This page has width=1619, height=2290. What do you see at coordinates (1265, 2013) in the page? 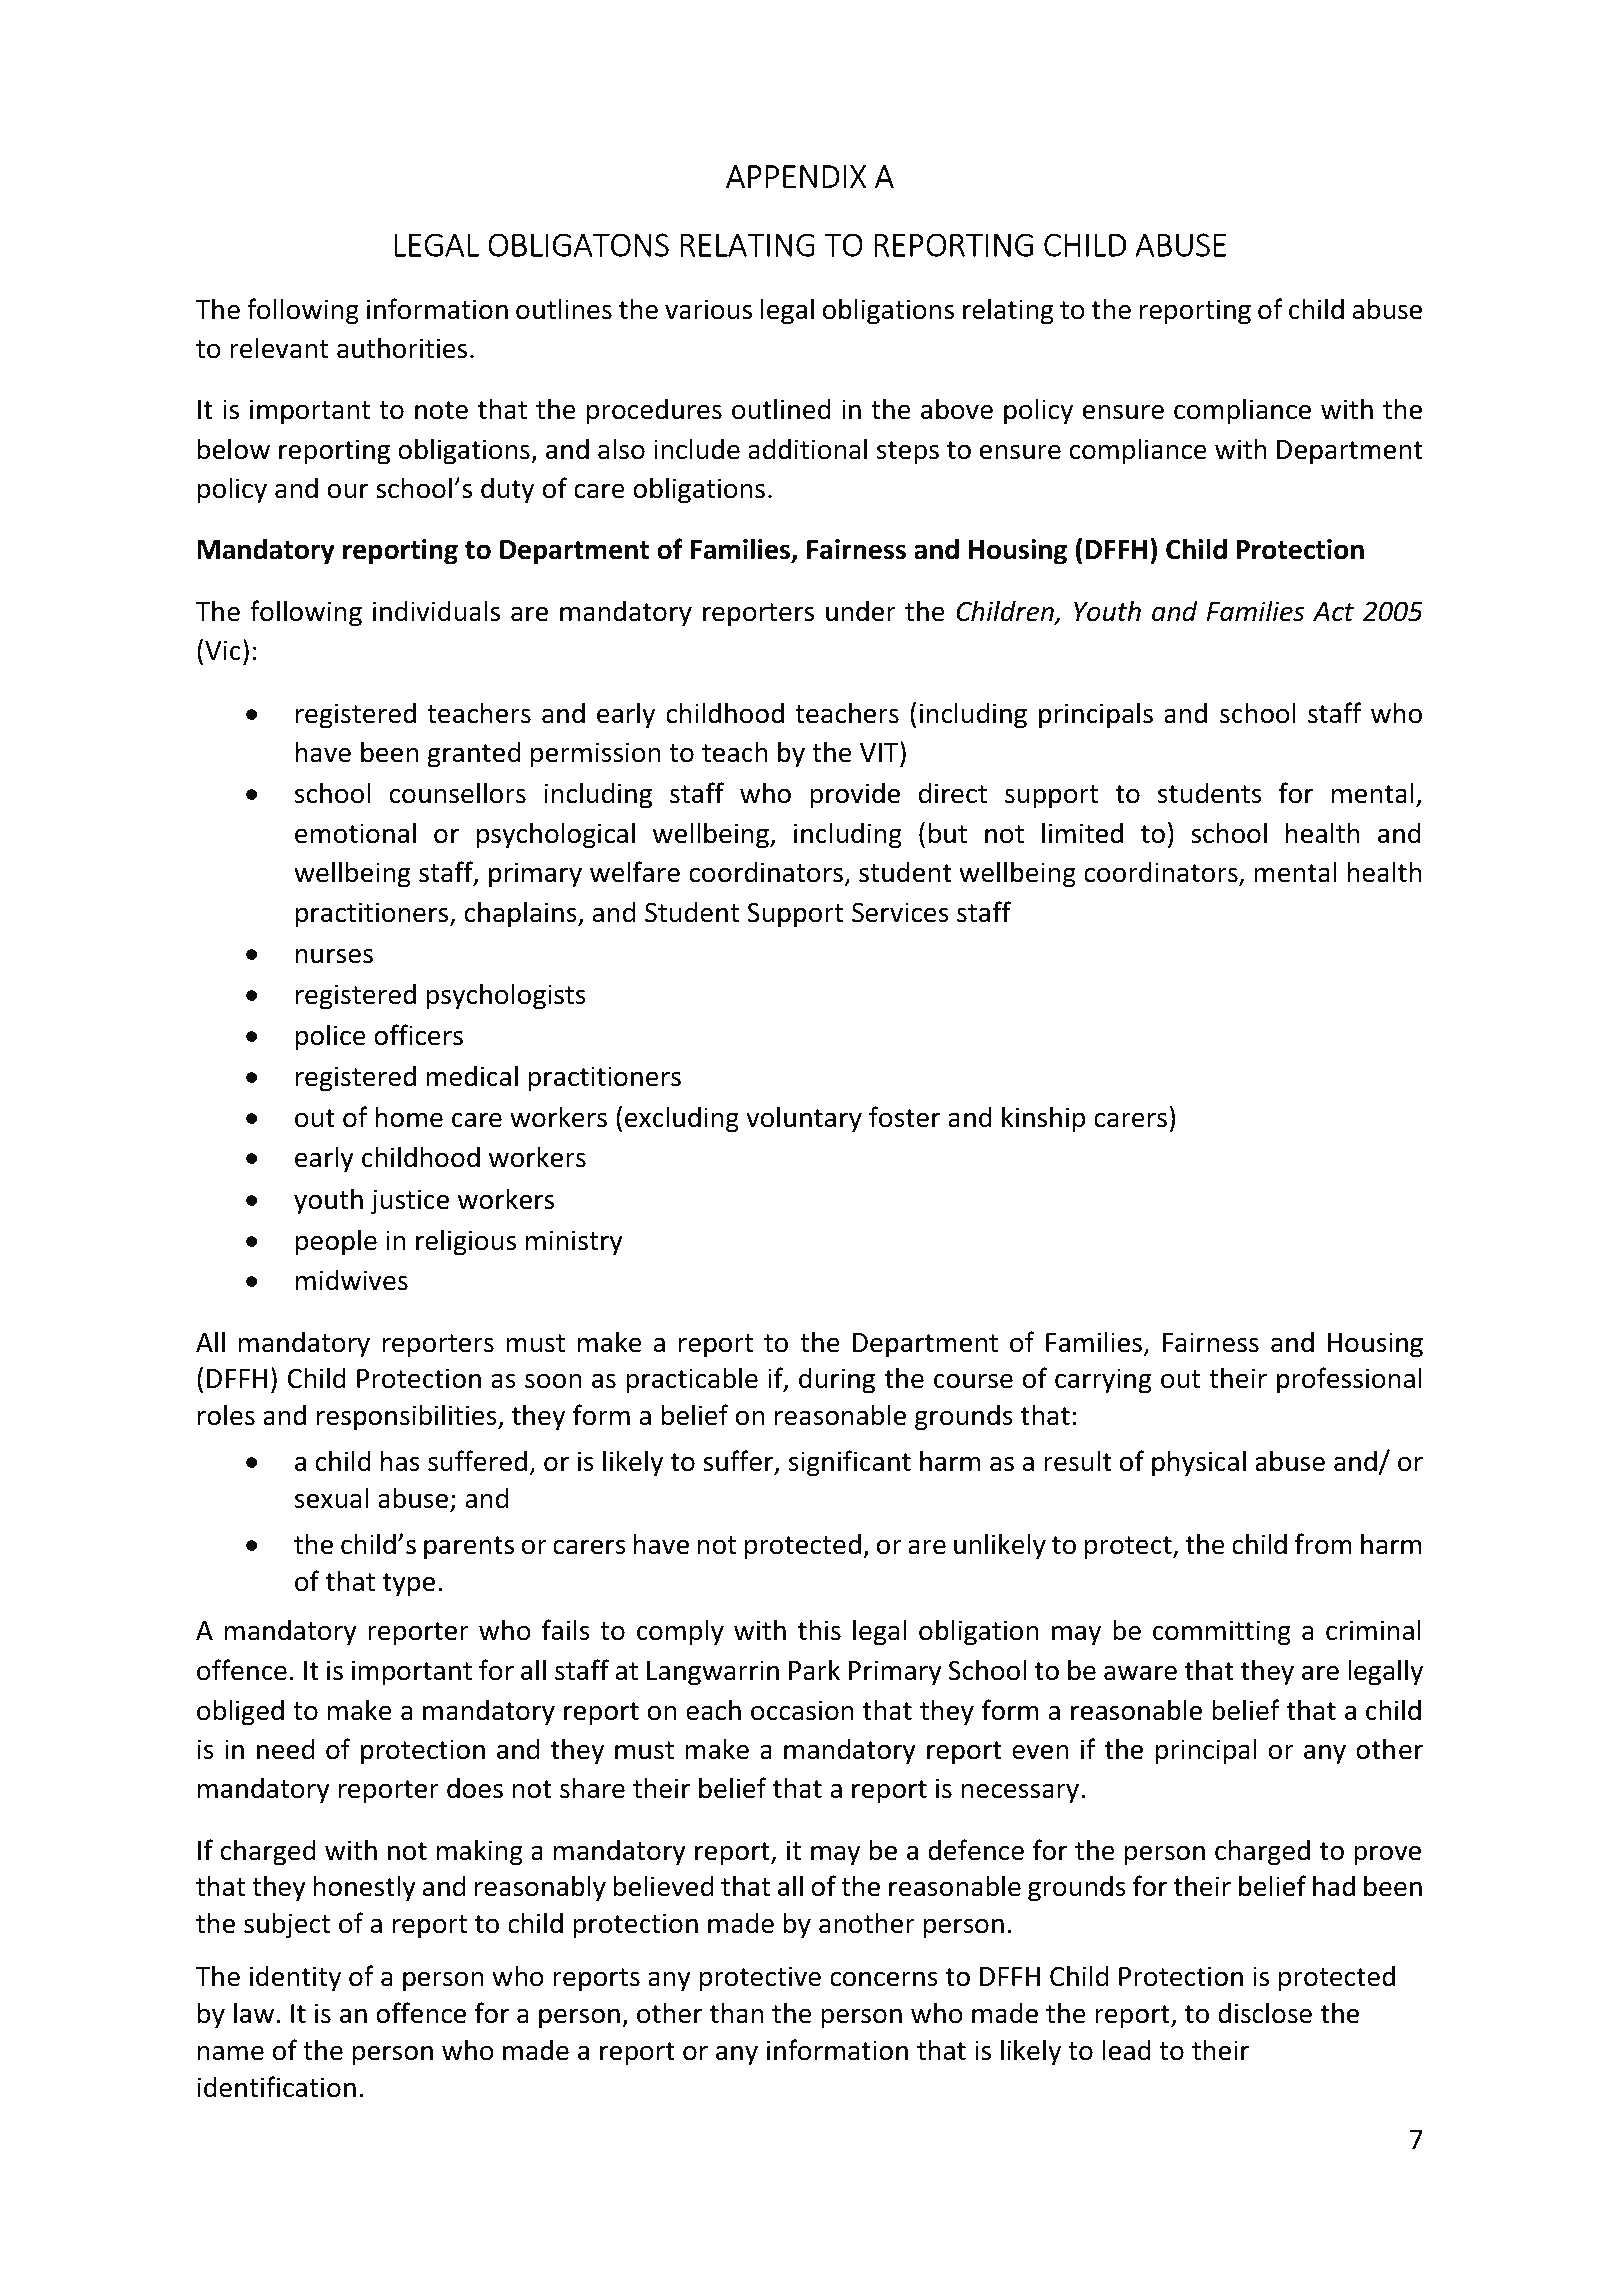
I see `disclose` at bounding box center [1265, 2013].
